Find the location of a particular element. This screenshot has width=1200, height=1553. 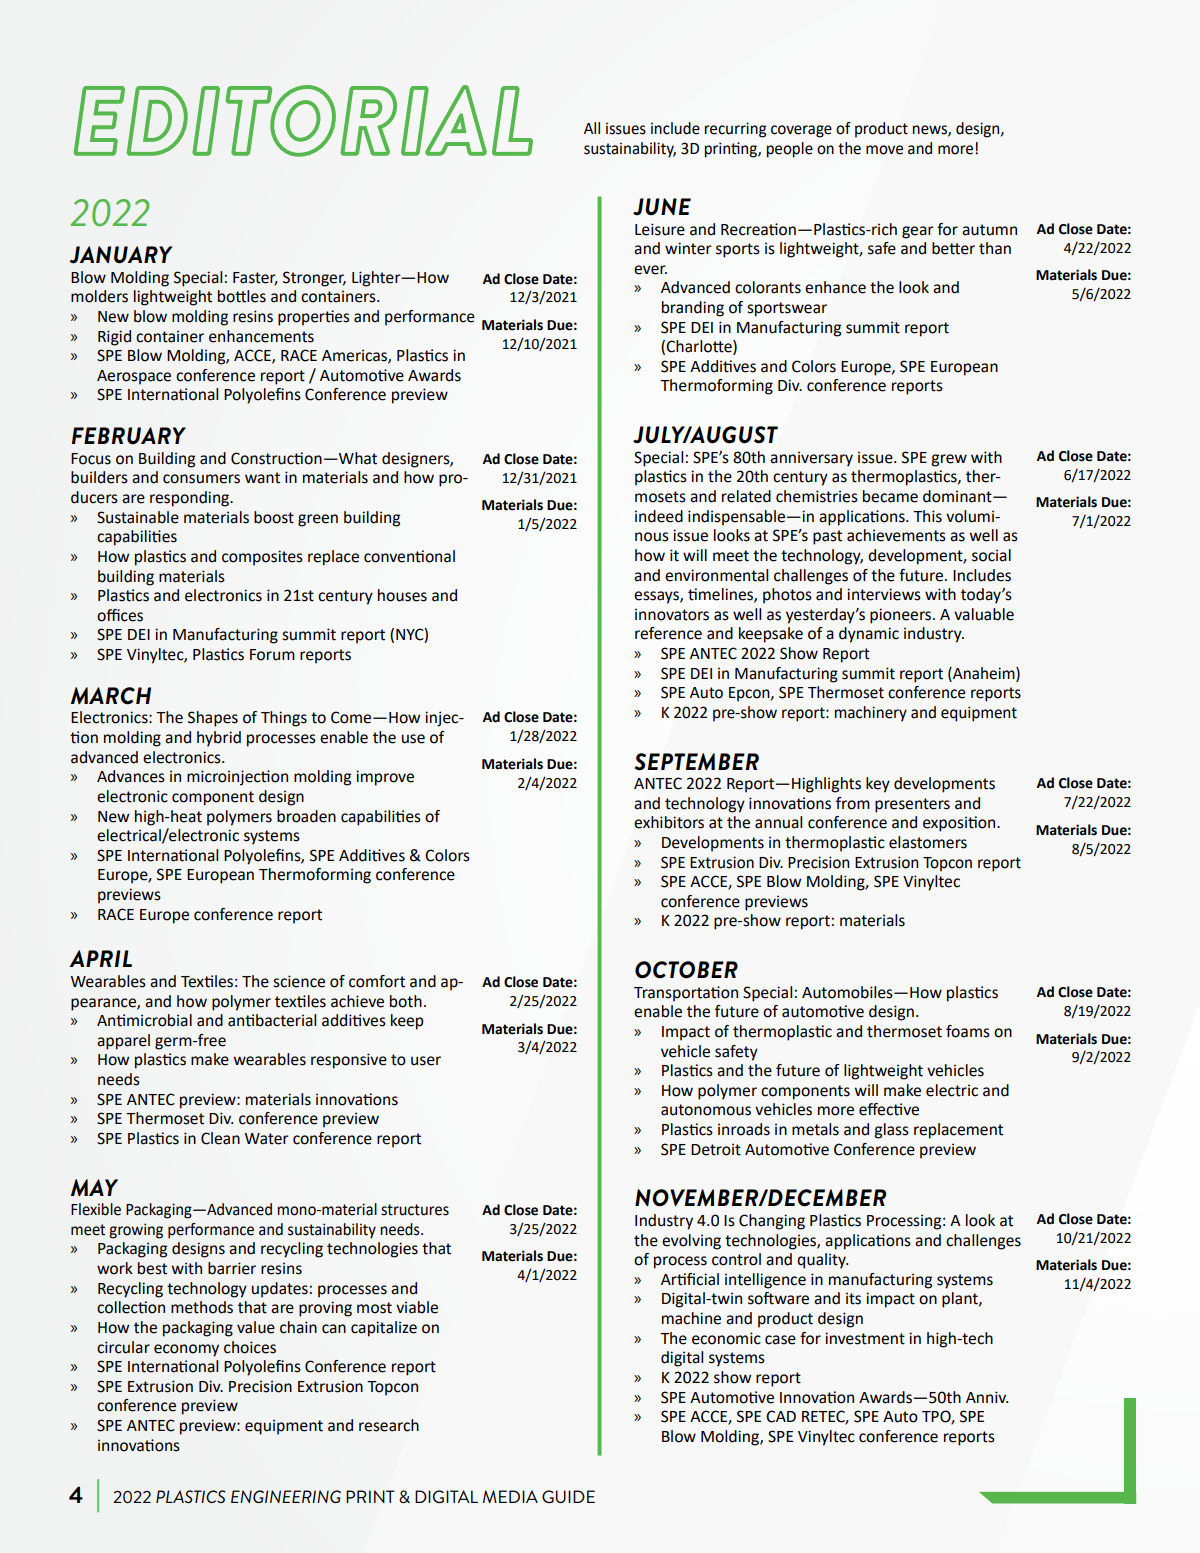

user is located at coordinates (426, 1061).
